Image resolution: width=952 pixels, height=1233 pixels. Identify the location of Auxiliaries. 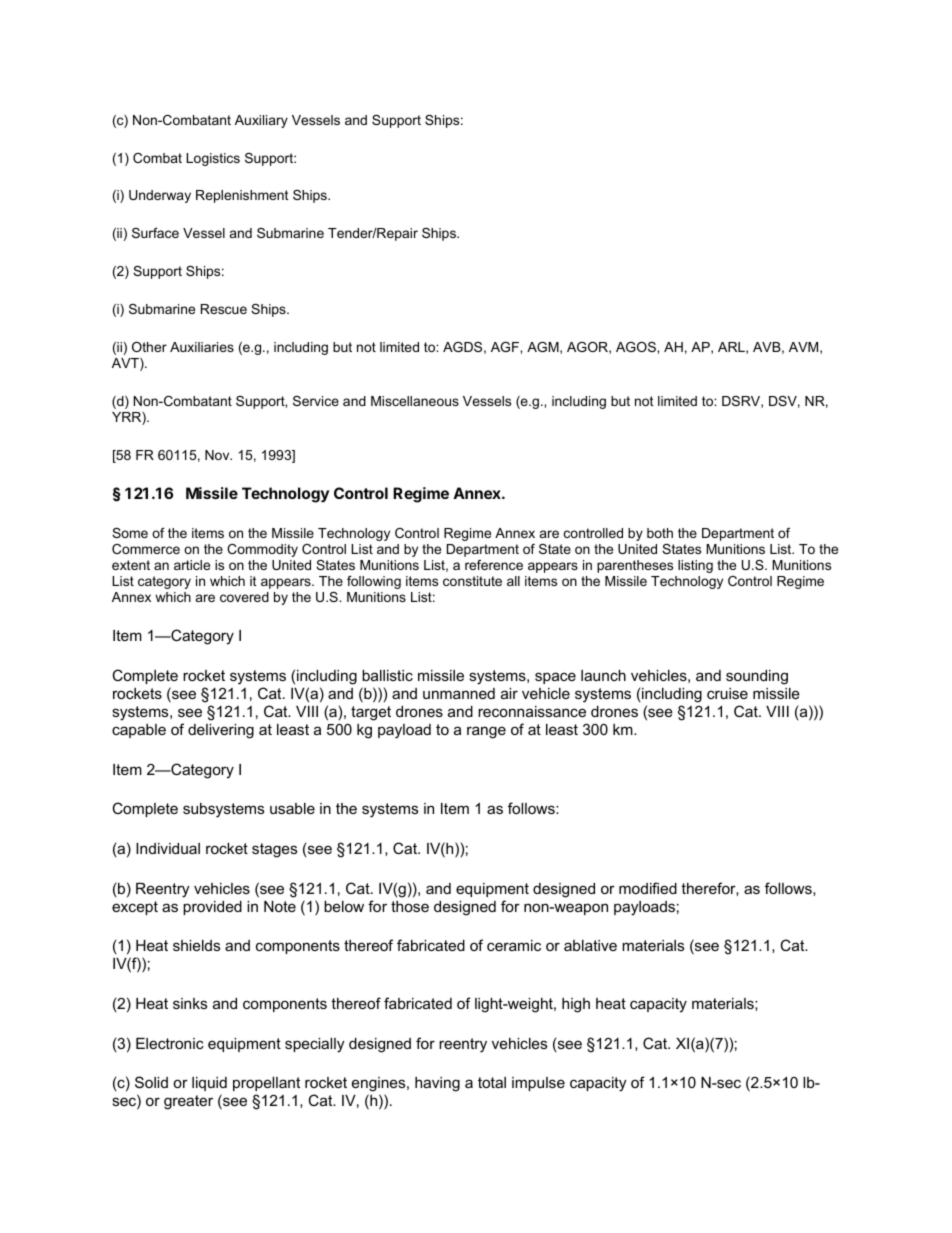
(202, 347).
